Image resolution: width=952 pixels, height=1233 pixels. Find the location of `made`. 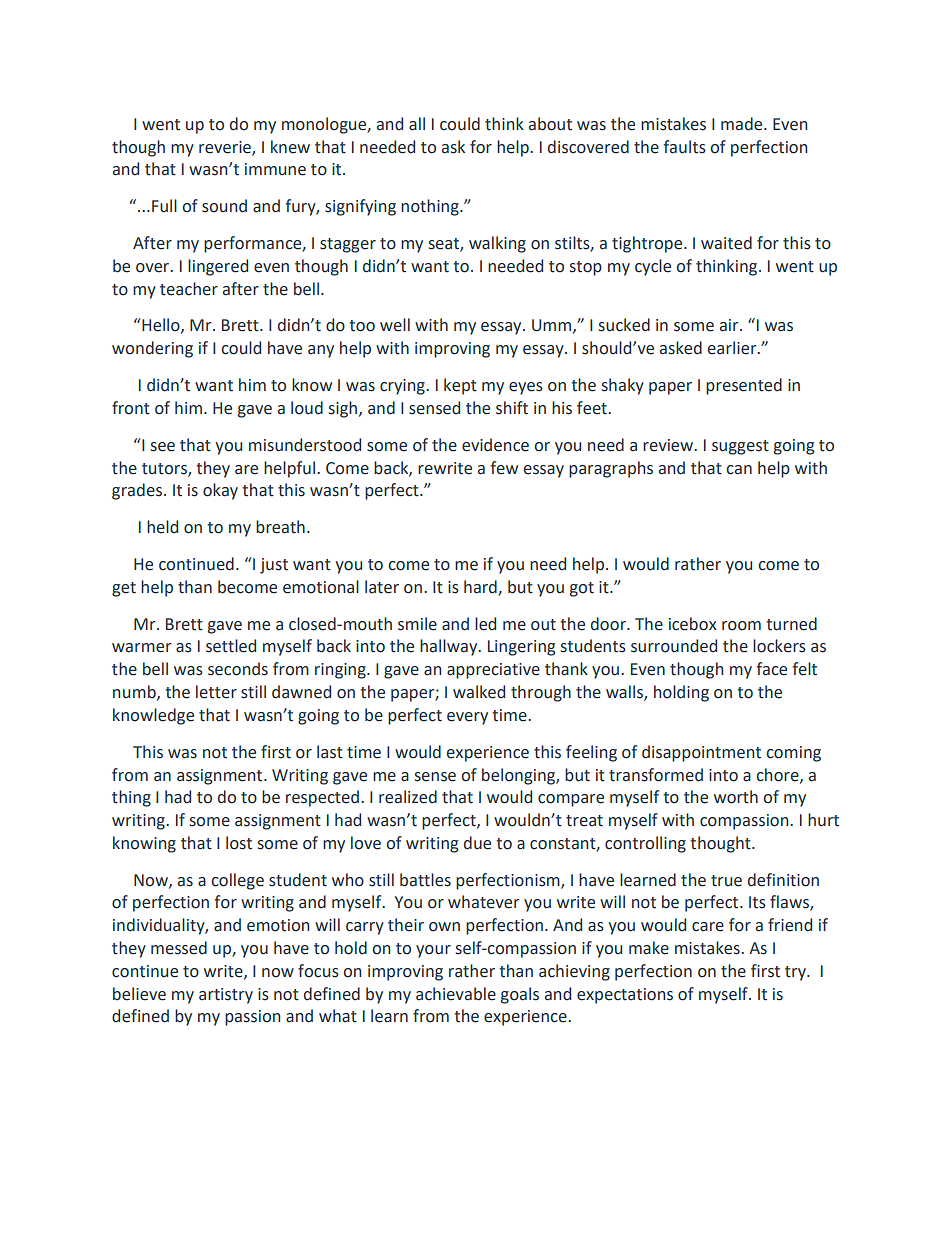

made is located at coordinates (743, 124).
